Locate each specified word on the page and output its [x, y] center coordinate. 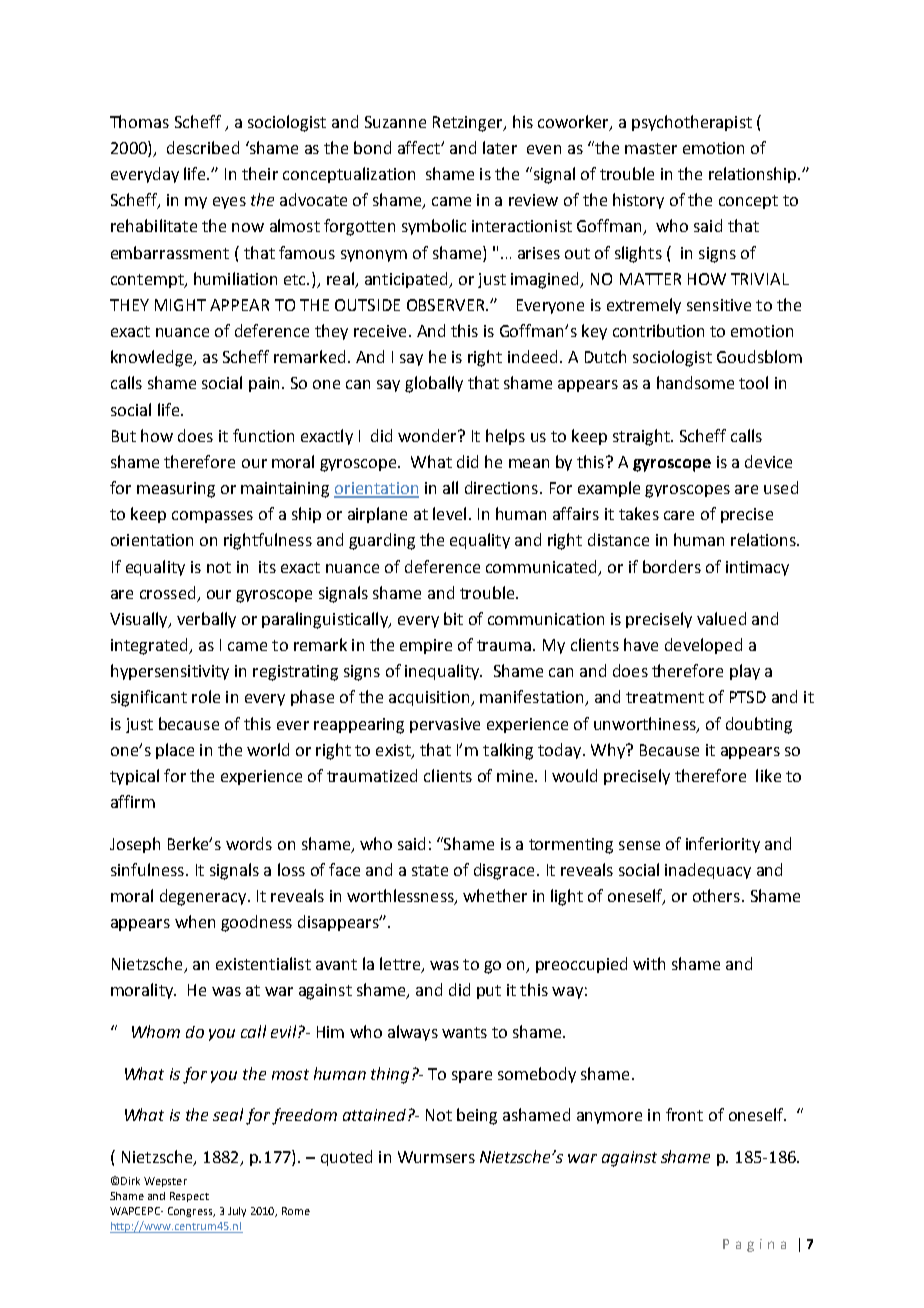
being [477, 1116]
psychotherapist [692, 123]
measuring [176, 490]
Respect [189, 1197]
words [249, 843]
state [430, 870]
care [679, 515]
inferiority [723, 845]
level [449, 513]
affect [420, 147]
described [203, 147]
